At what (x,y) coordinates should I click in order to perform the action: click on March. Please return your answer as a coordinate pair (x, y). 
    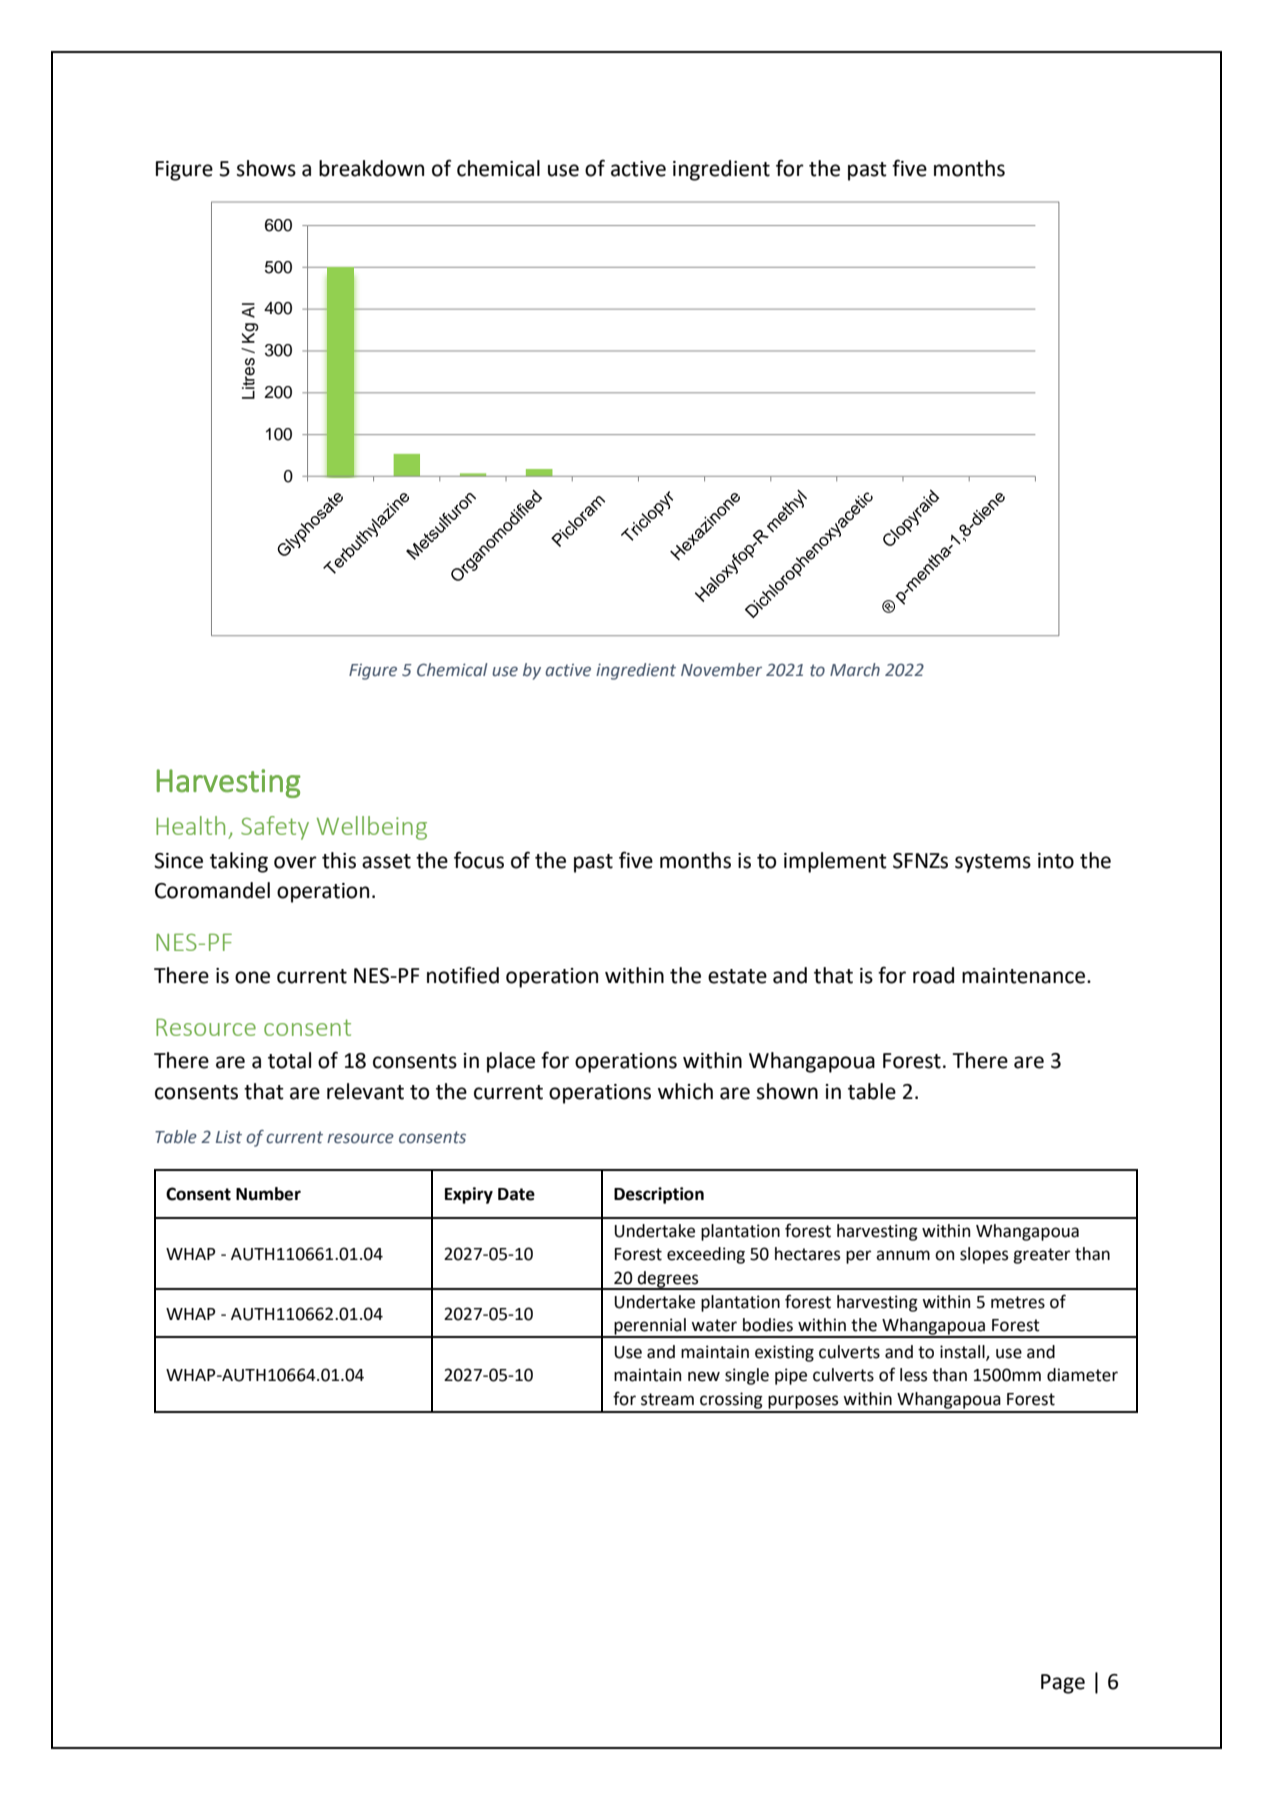
    Looking at the image, I should click on (855, 670).
